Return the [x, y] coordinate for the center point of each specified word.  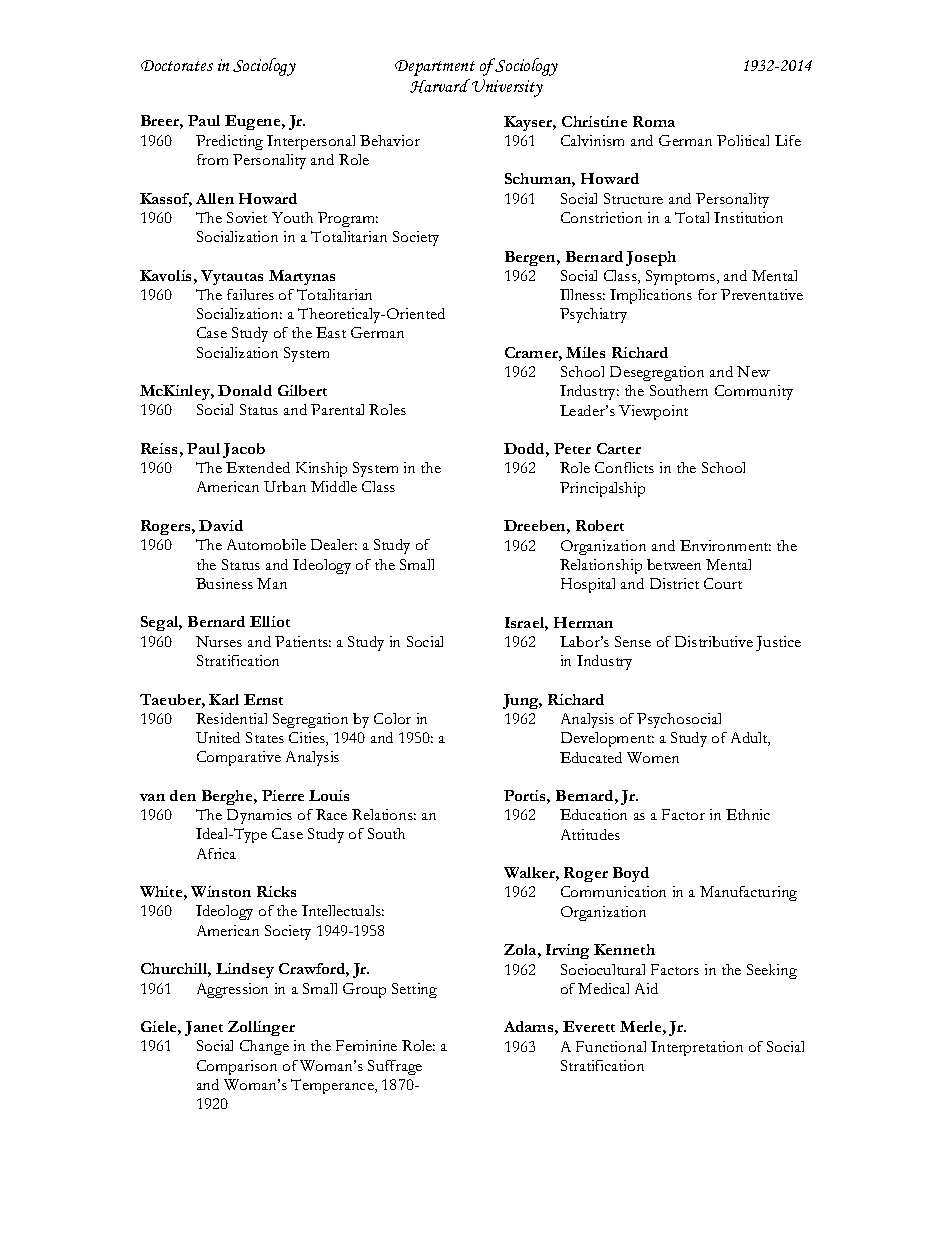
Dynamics [259, 816]
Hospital [588, 585]
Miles [585, 352]
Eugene [254, 122]
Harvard [440, 86]
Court [723, 583]
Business [224, 583]
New [753, 371]
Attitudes [590, 834]
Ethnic [748, 814]
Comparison [237, 1067]
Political [743, 140]
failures [250, 294]
